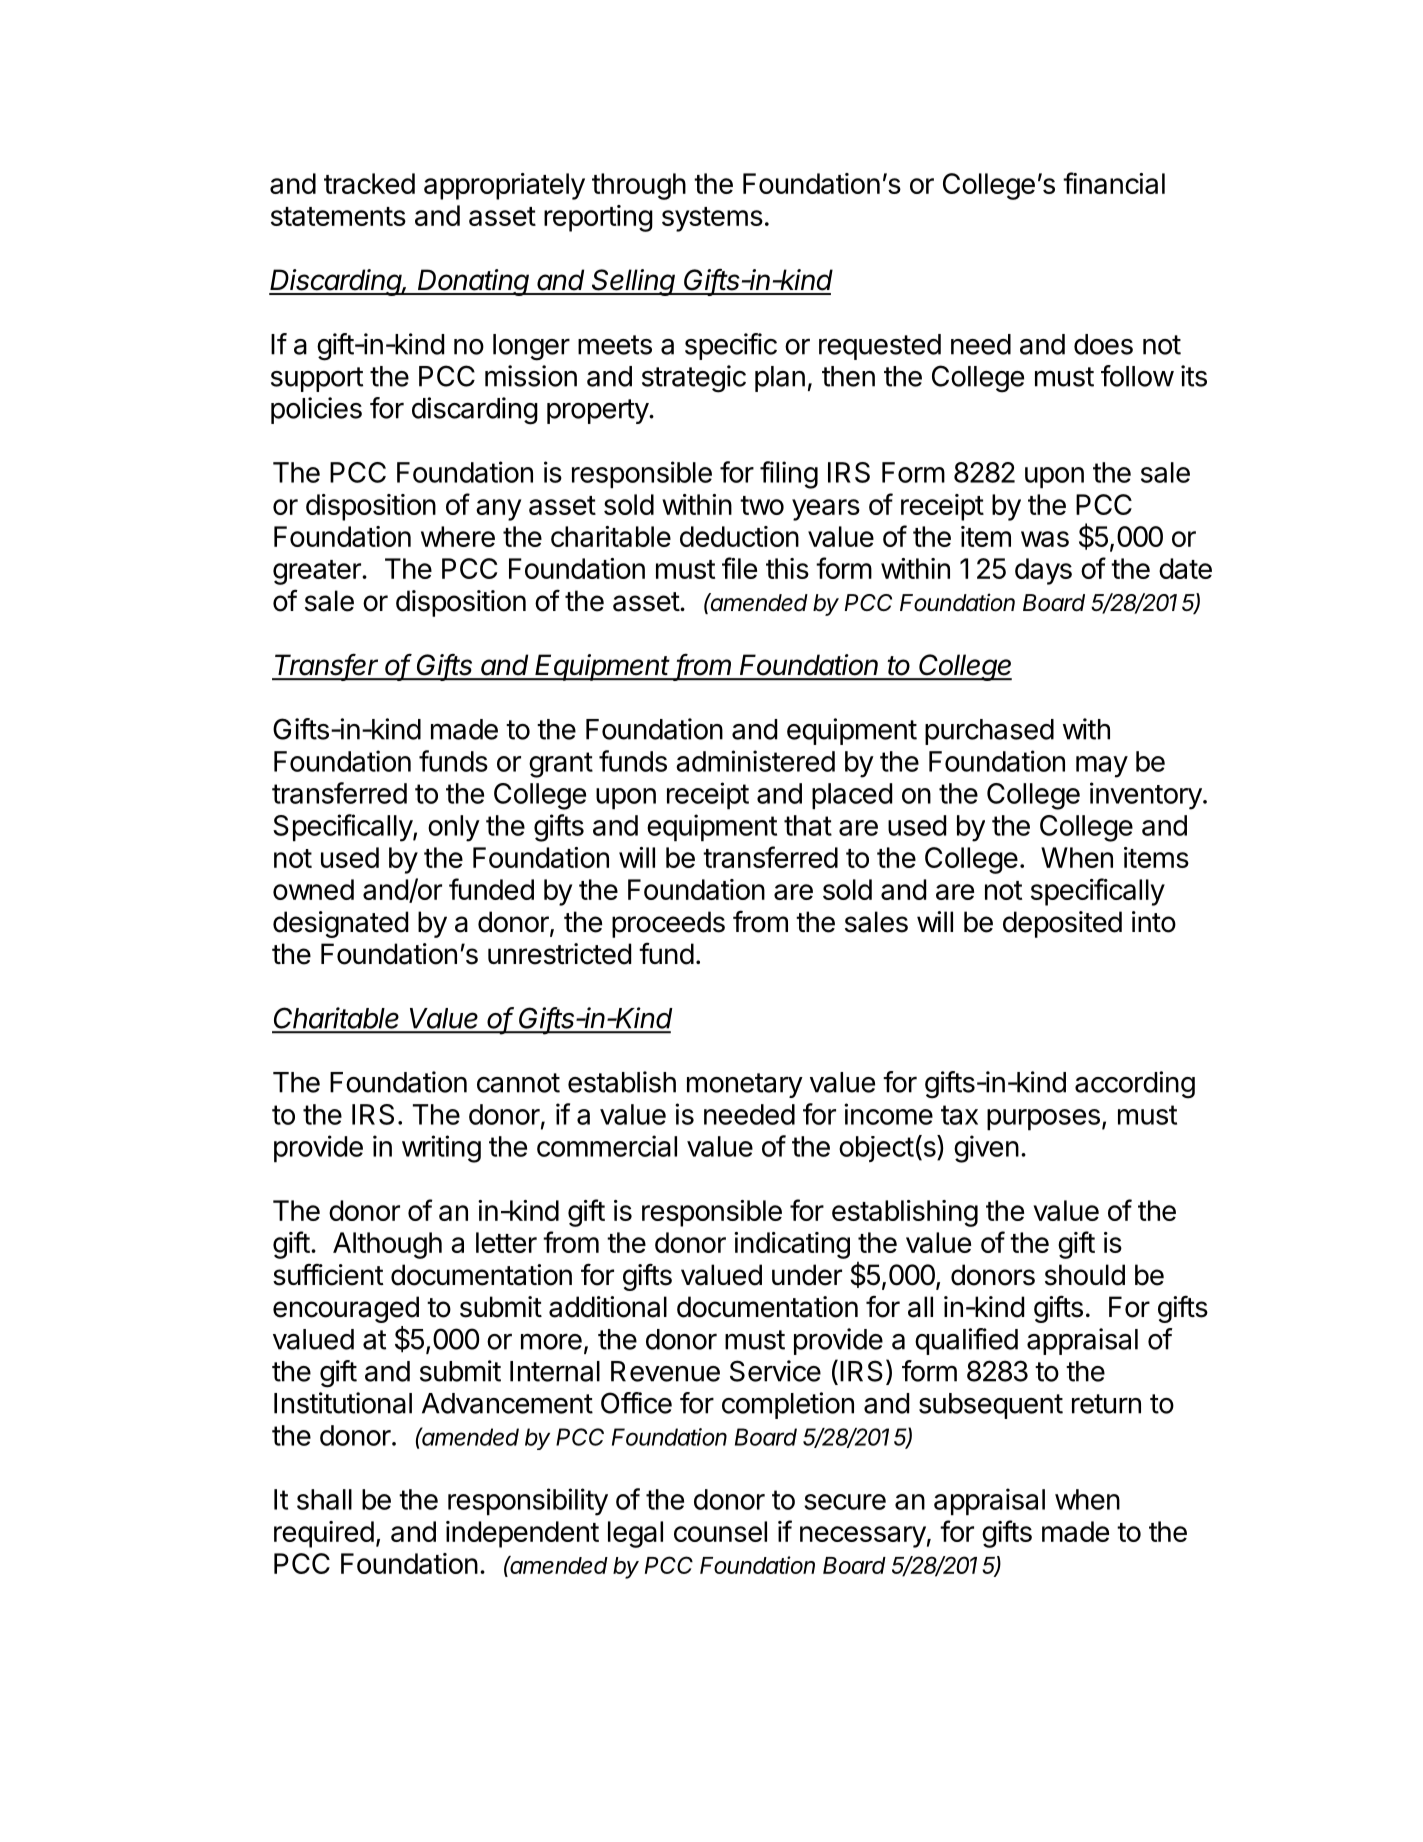 The height and width of the screenshot is (1842, 1423). I want to click on according, so click(1135, 1085).
